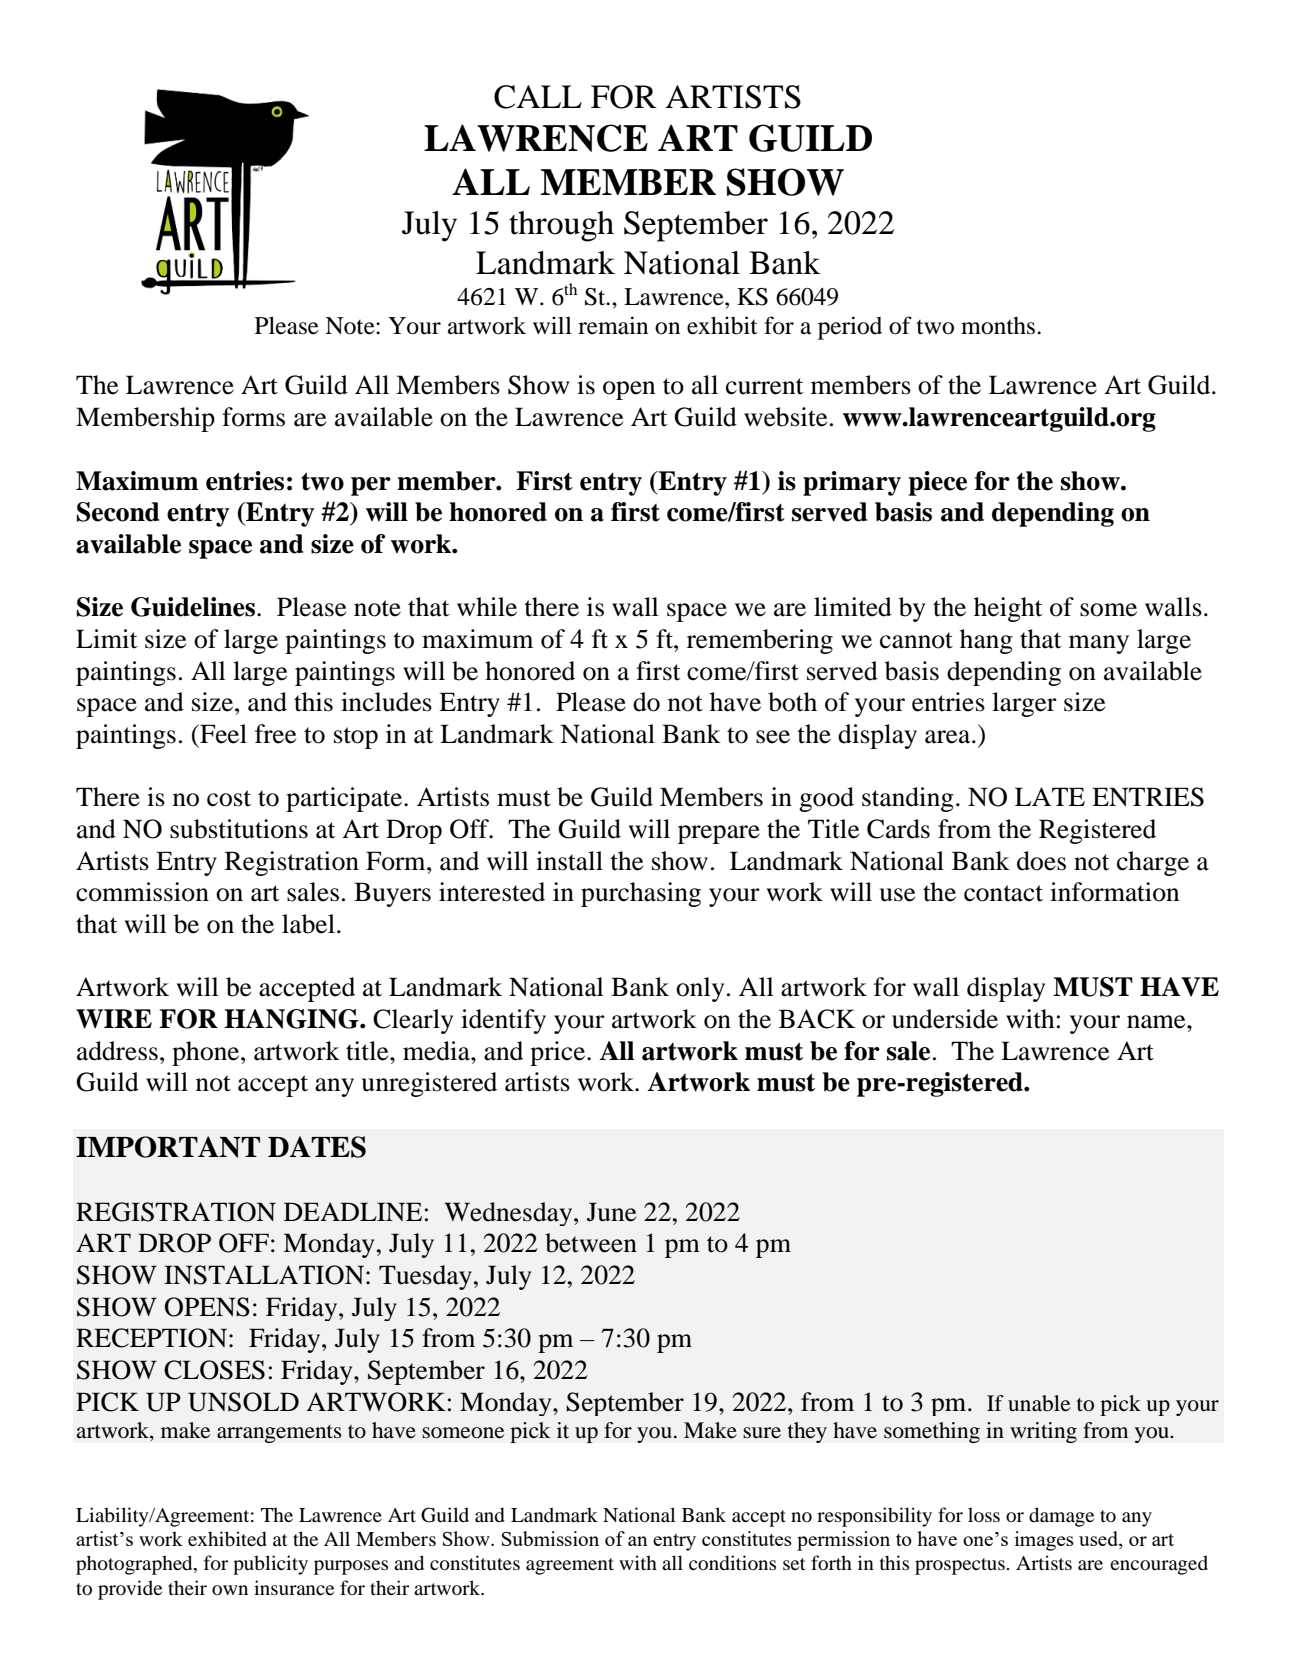 The height and width of the screenshot is (1678, 1297). What do you see at coordinates (550, 1538) in the screenshot?
I see `Submission` at bounding box center [550, 1538].
